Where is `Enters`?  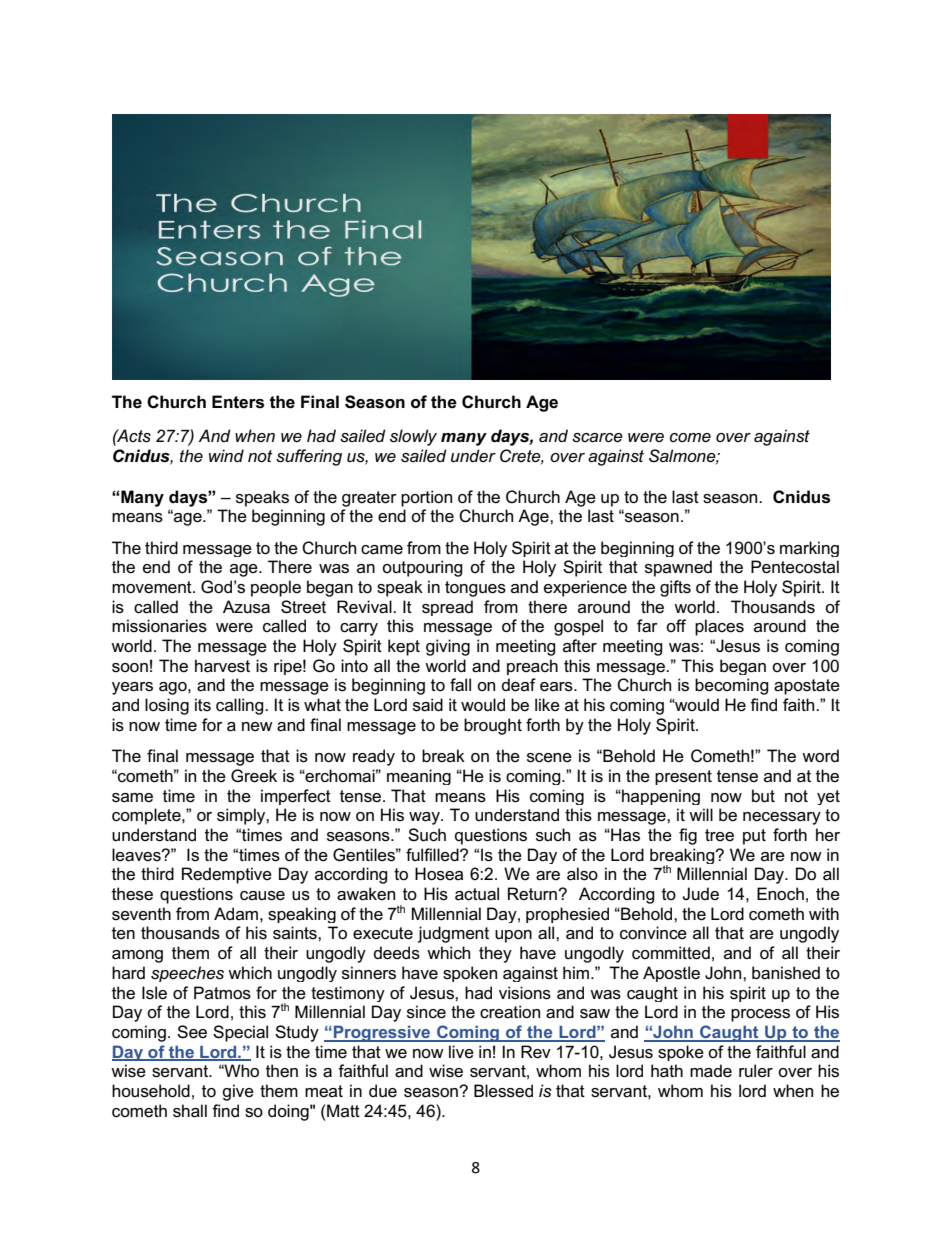
Enters is located at coordinates (238, 402).
